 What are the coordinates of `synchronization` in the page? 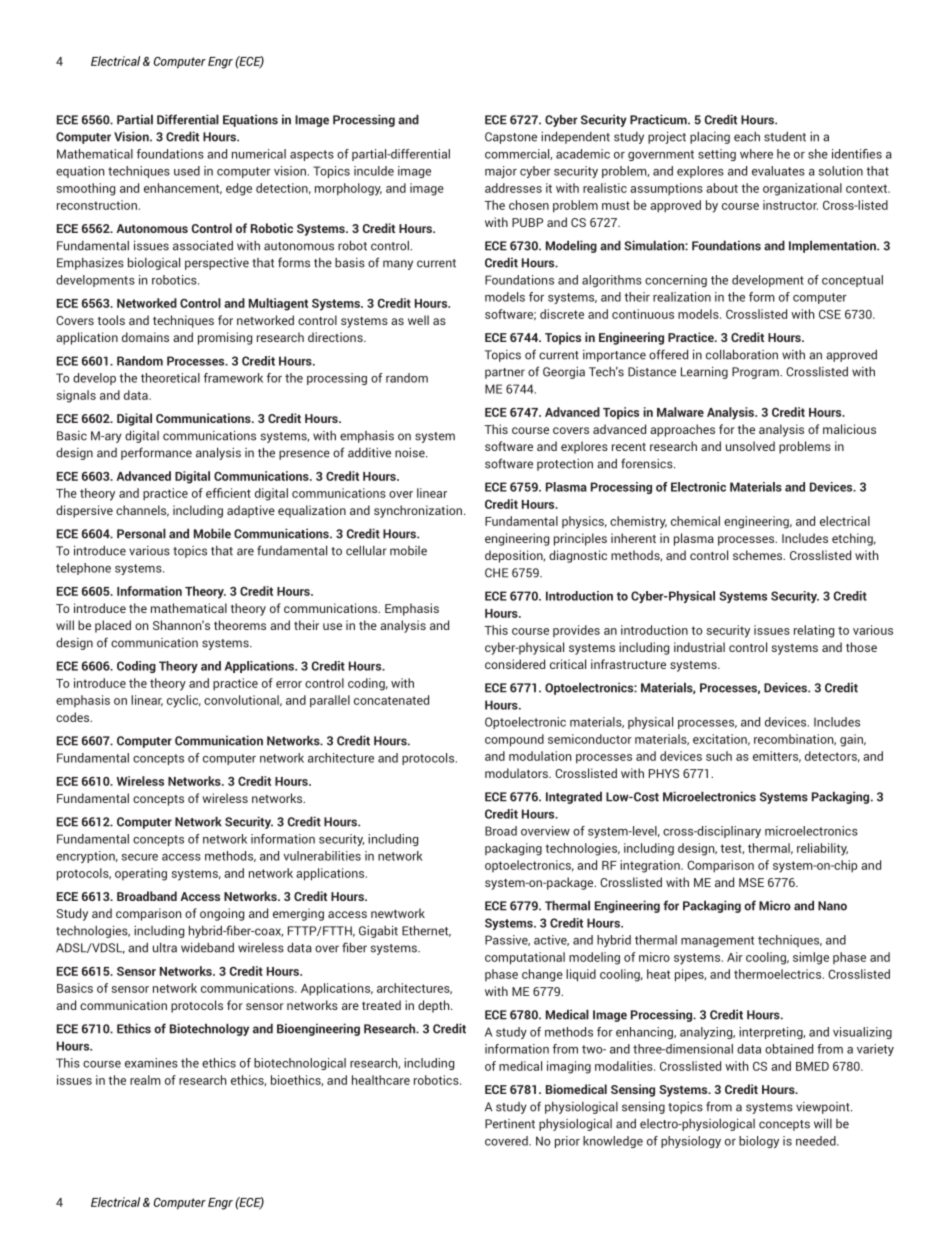 It's located at (419, 511).
